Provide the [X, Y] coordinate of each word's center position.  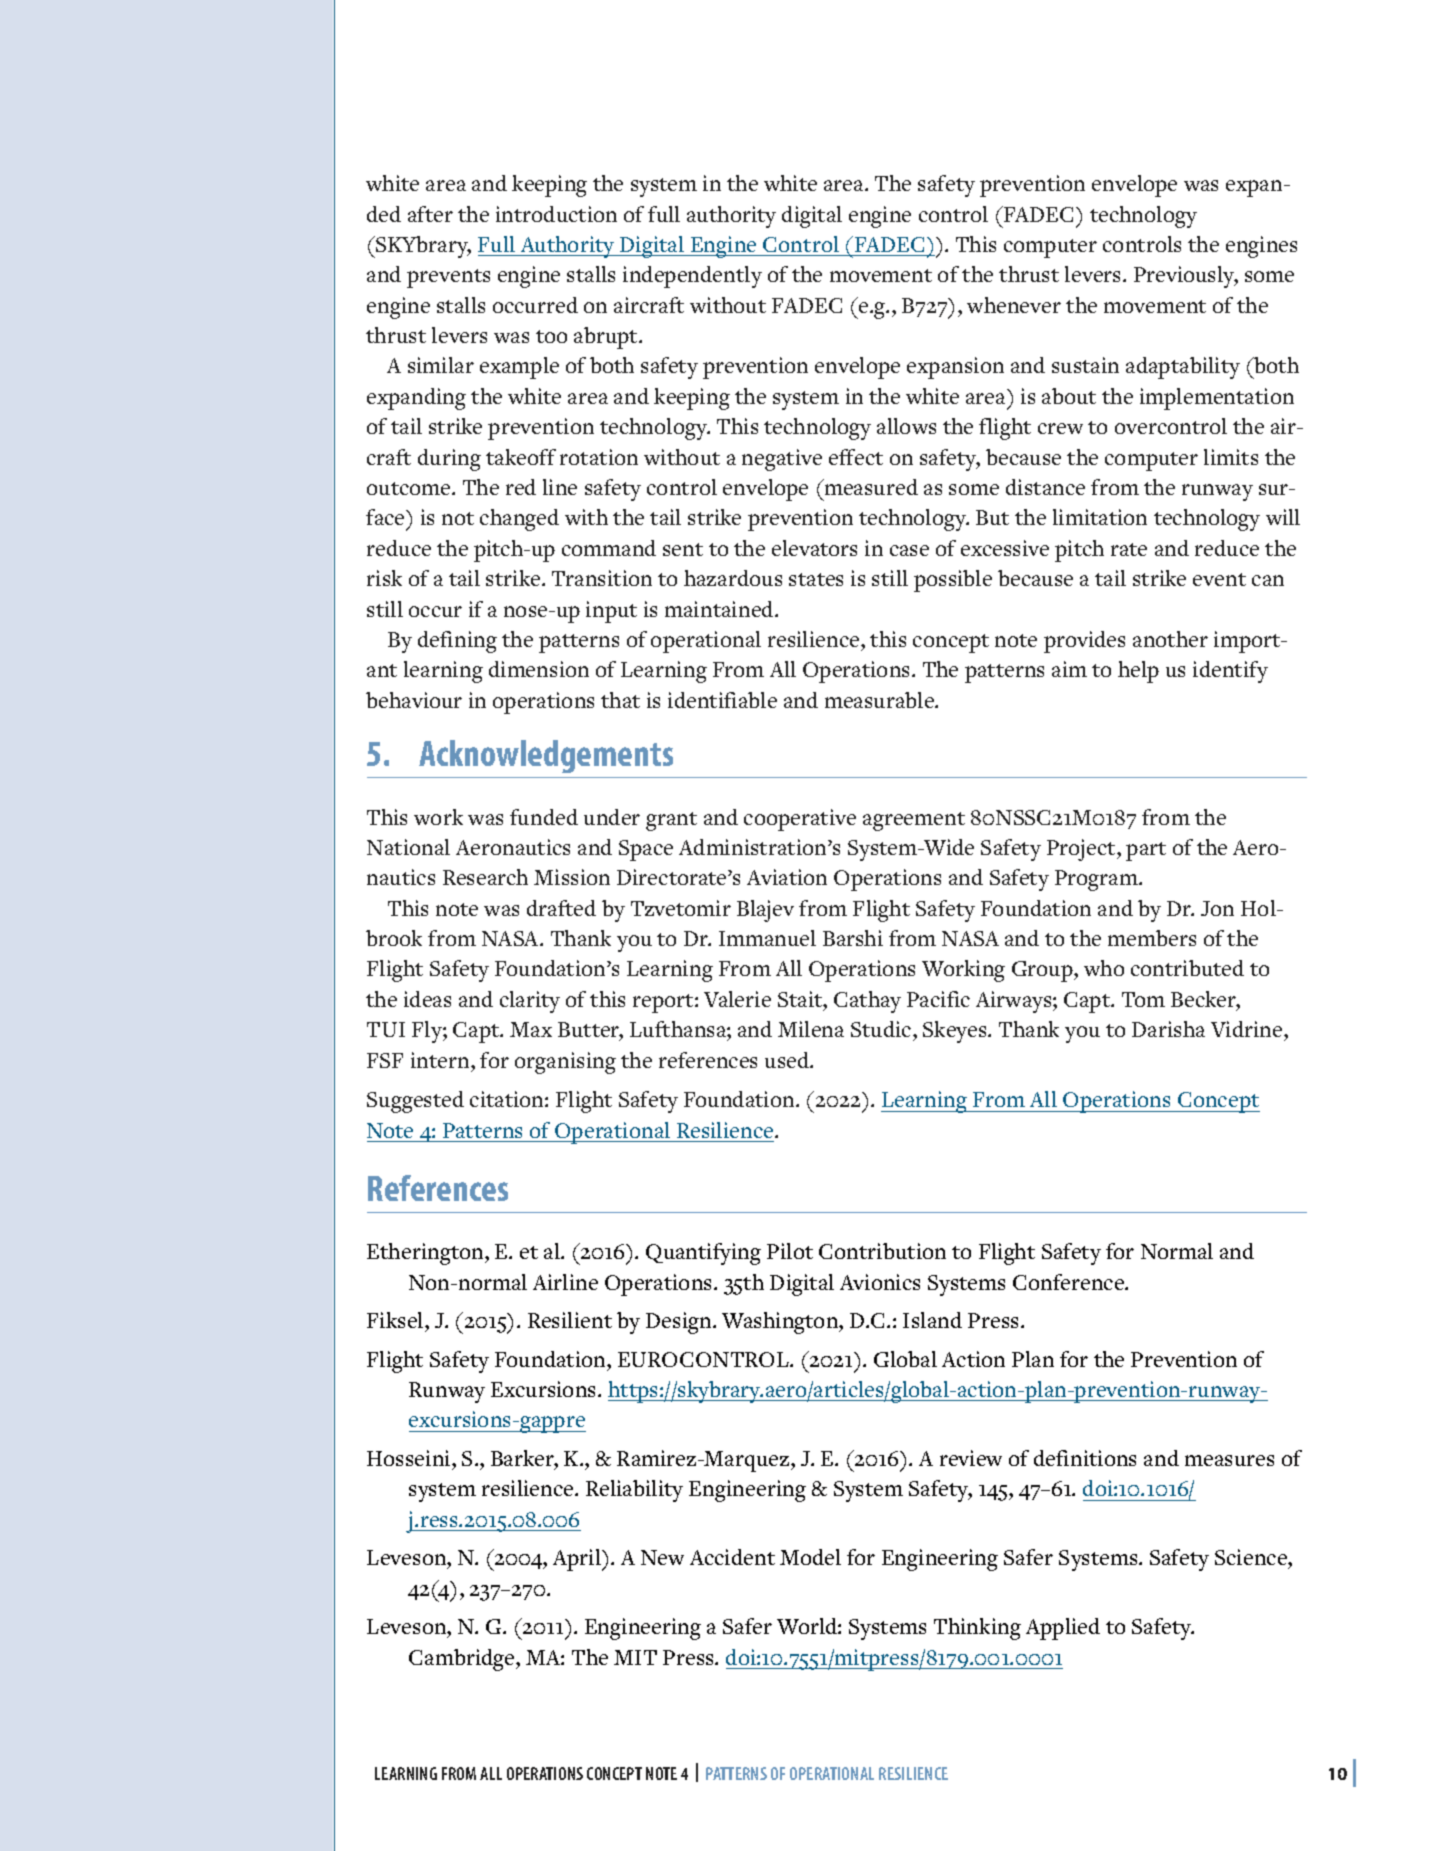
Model [810, 1557]
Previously [1186, 277]
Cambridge [463, 1660]
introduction [556, 214]
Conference [1070, 1282]
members [1152, 938]
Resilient [570, 1320]
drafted [561, 908]
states [816, 579]
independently [692, 277]
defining [457, 642]
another [1170, 639]
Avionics [880, 1282]
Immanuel [767, 938]
